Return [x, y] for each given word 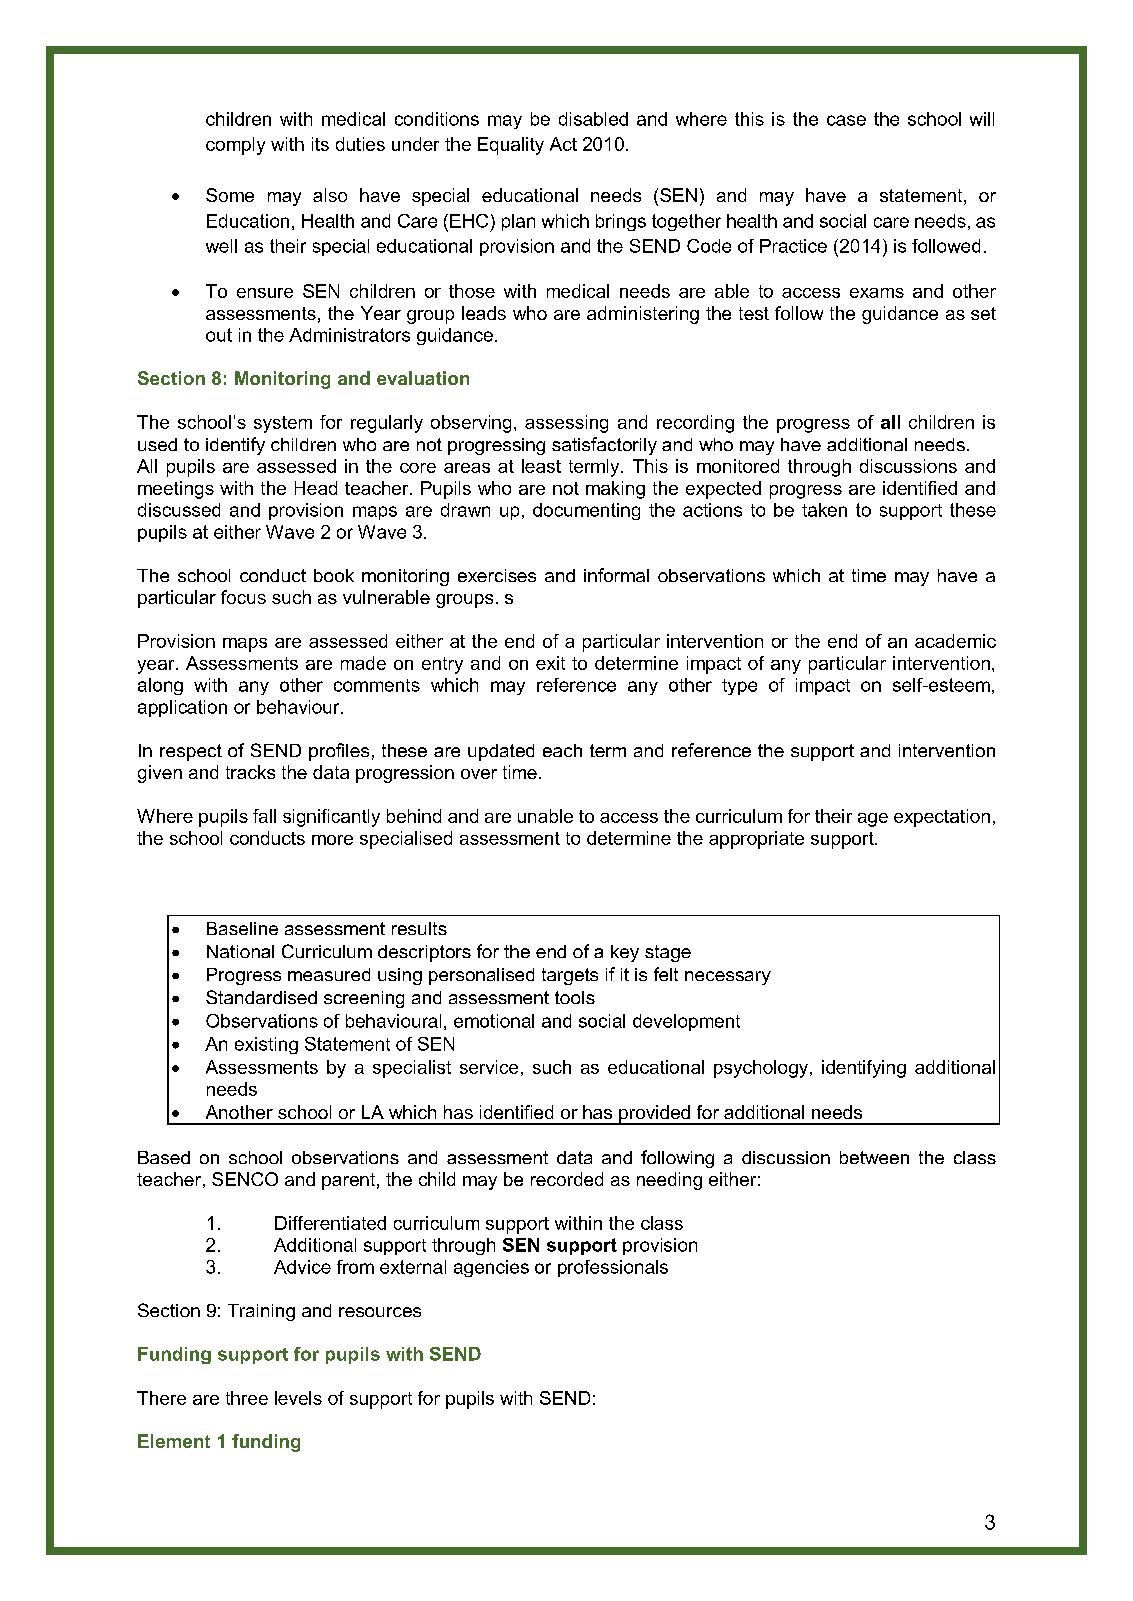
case [846, 120]
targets [570, 976]
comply [235, 146]
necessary [728, 978]
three [247, 1398]
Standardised [261, 997]
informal [616, 575]
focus [243, 597]
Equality [511, 146]
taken [824, 510]
